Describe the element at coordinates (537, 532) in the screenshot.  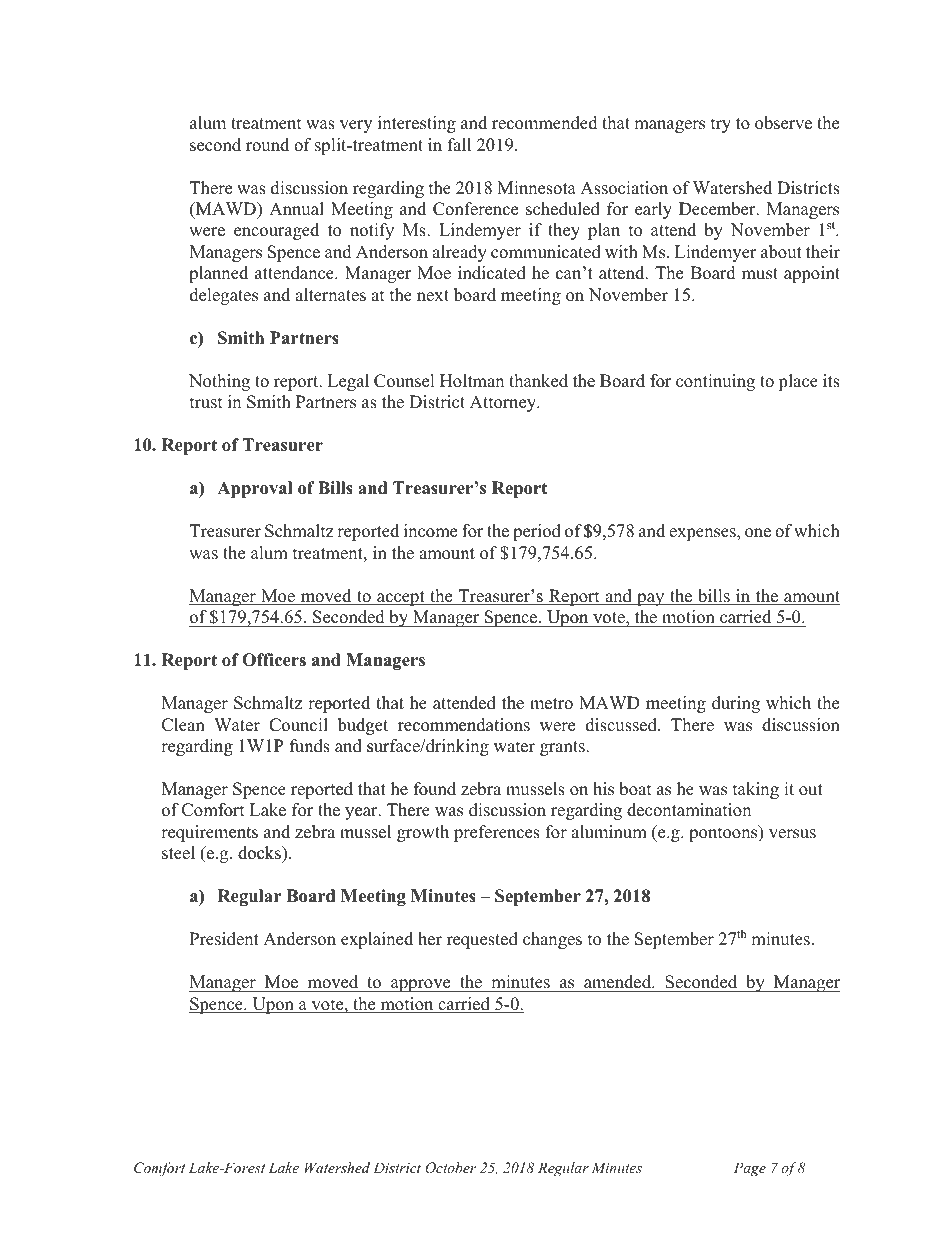
I see `period` at that location.
